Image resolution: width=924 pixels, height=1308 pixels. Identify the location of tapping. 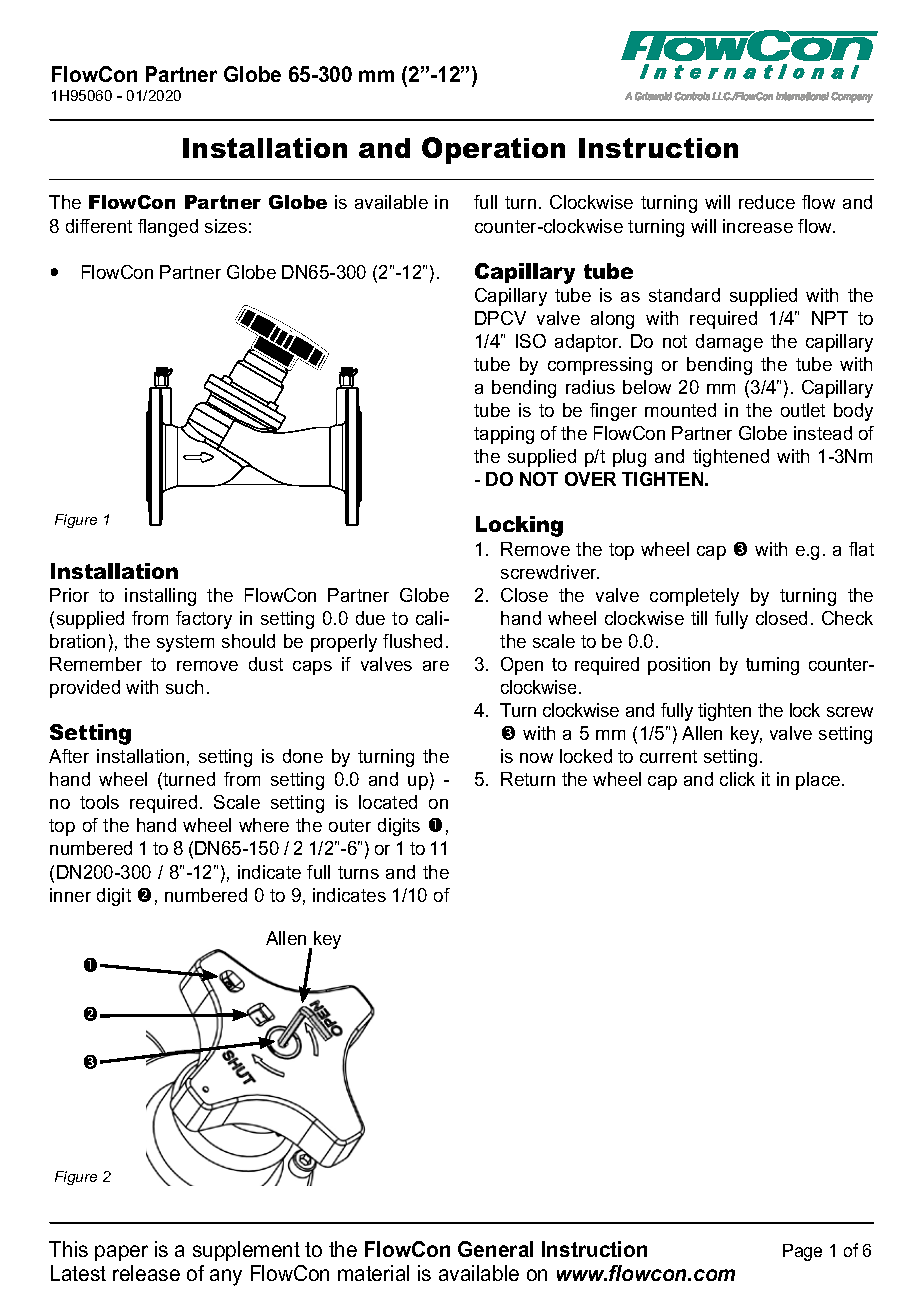
(504, 435).
